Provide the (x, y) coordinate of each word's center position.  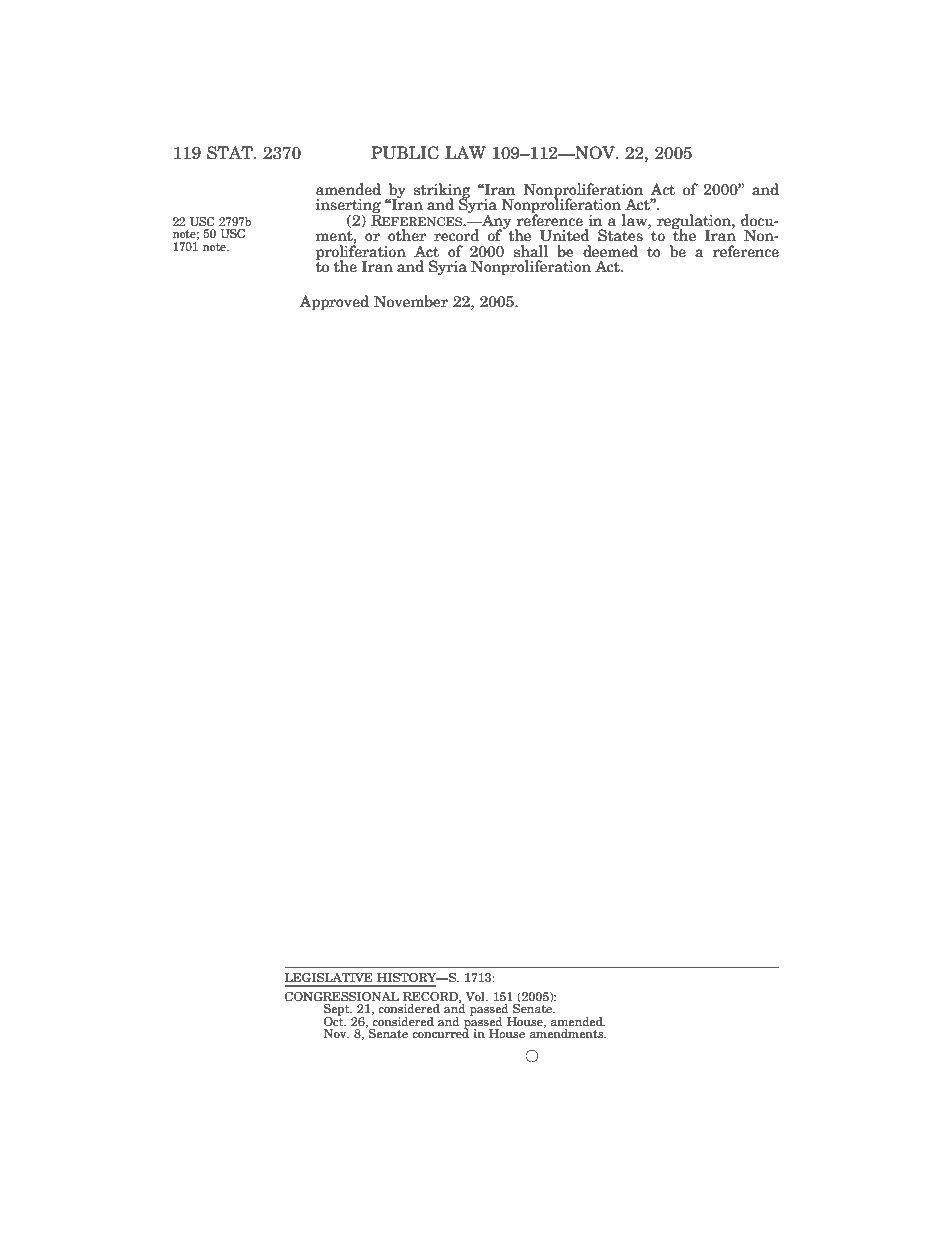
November (411, 301)
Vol (476, 996)
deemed (610, 251)
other (407, 235)
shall (531, 251)
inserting (348, 207)
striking (442, 191)
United (565, 235)
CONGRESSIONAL (341, 996)
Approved (334, 303)
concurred (440, 1032)
